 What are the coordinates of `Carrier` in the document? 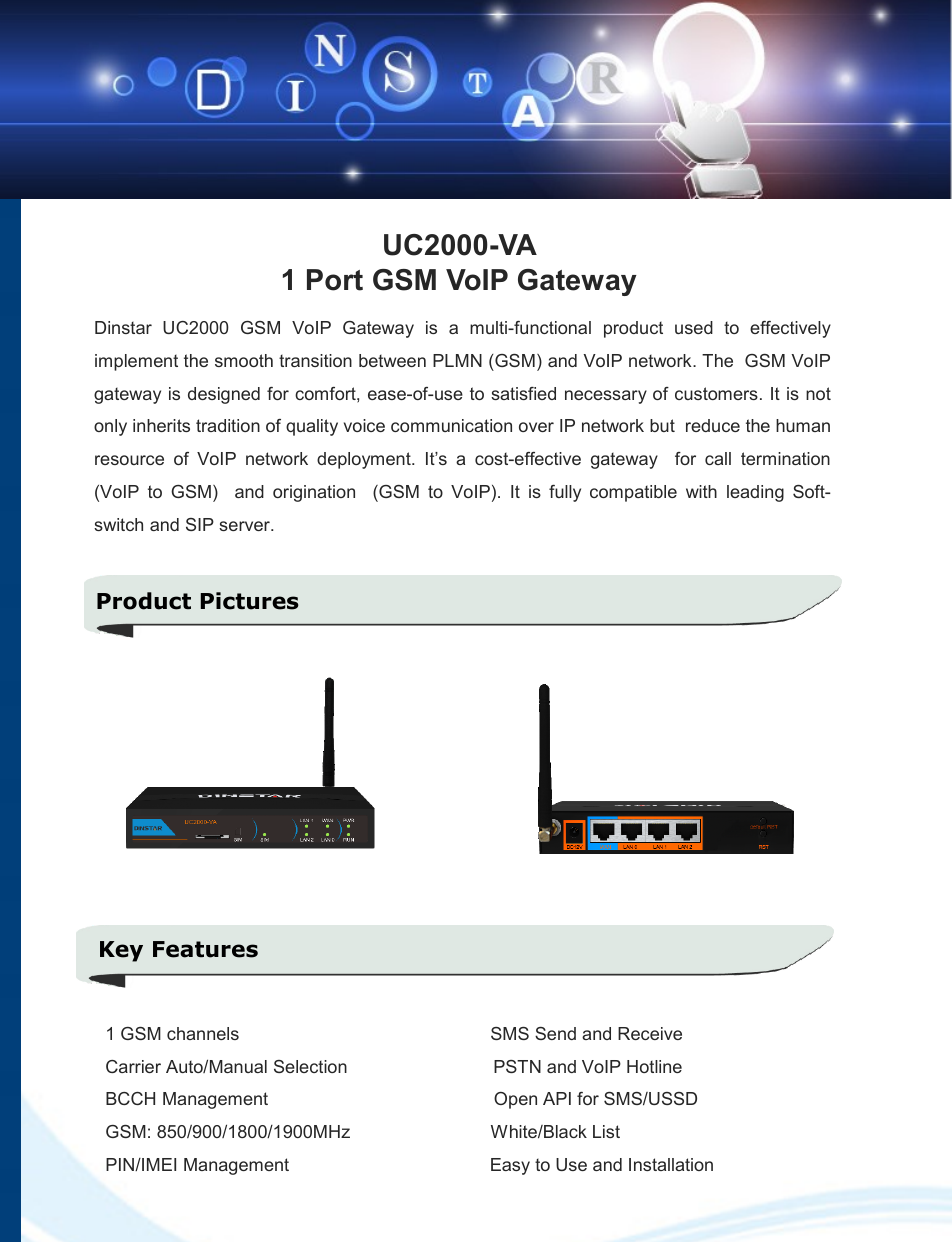 It's located at (133, 1066).
